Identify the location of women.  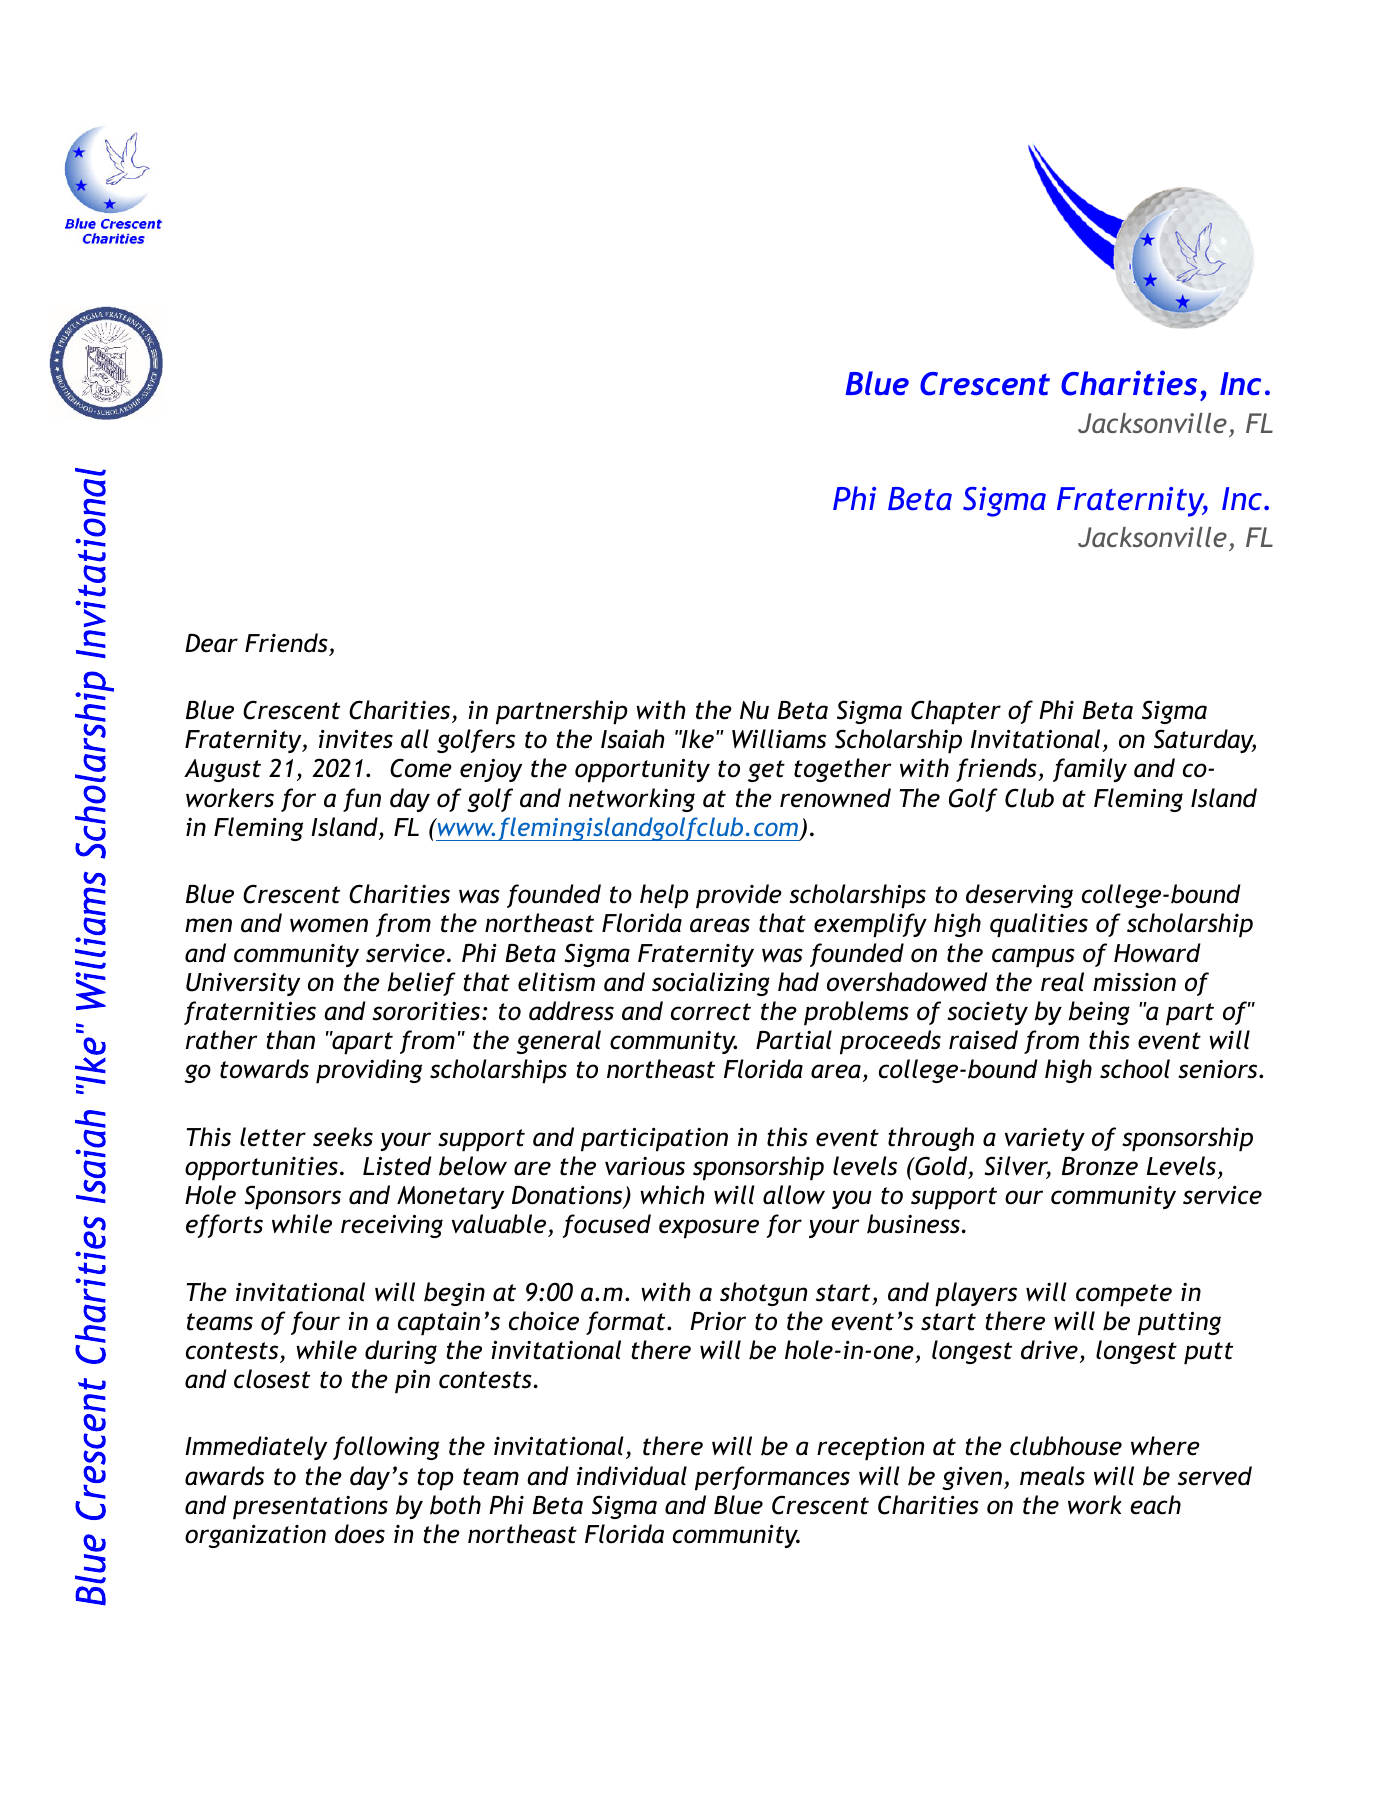
(329, 925).
